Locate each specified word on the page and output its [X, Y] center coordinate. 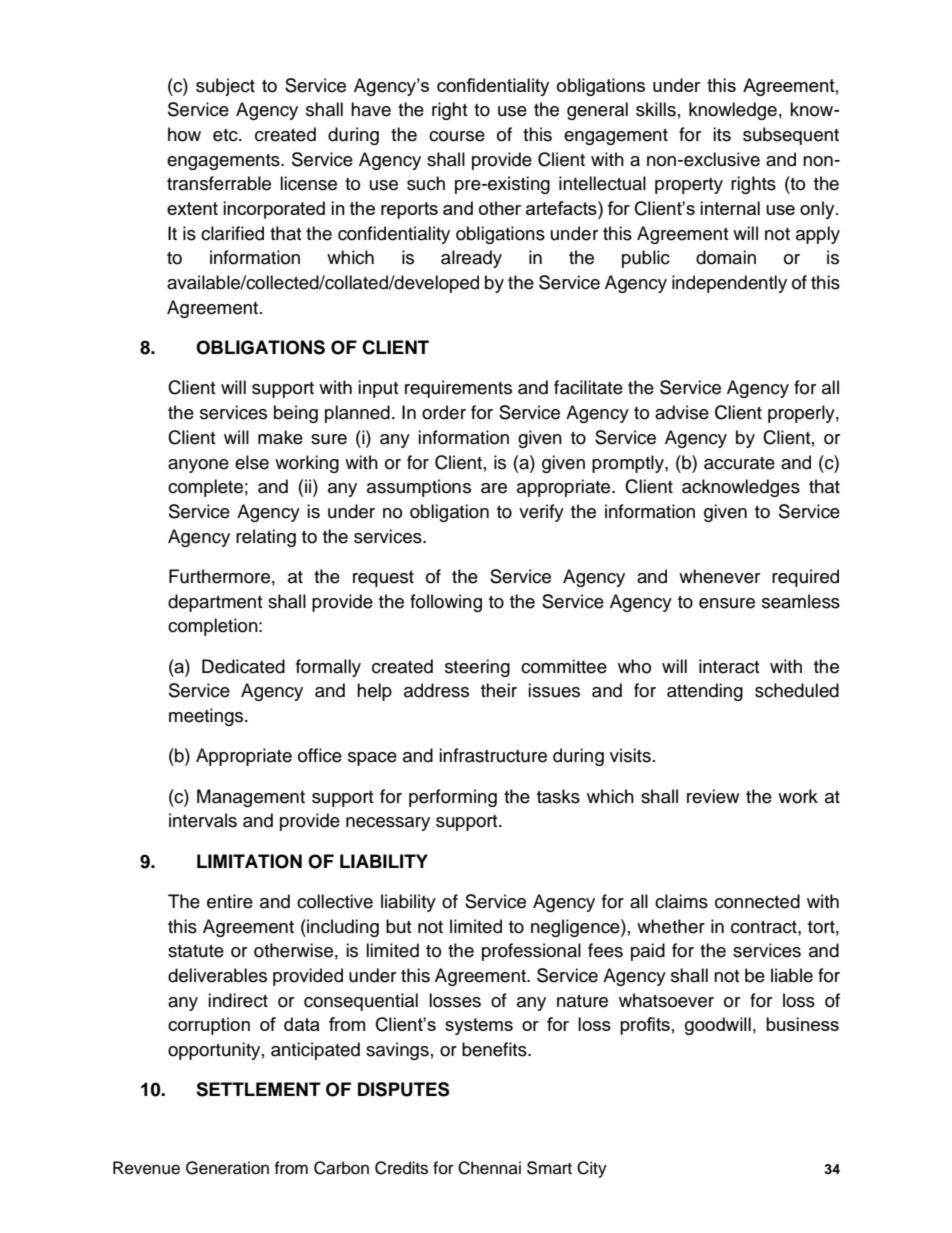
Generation [227, 1168]
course [457, 136]
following [446, 603]
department [215, 603]
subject [225, 87]
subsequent [791, 136]
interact [729, 666]
